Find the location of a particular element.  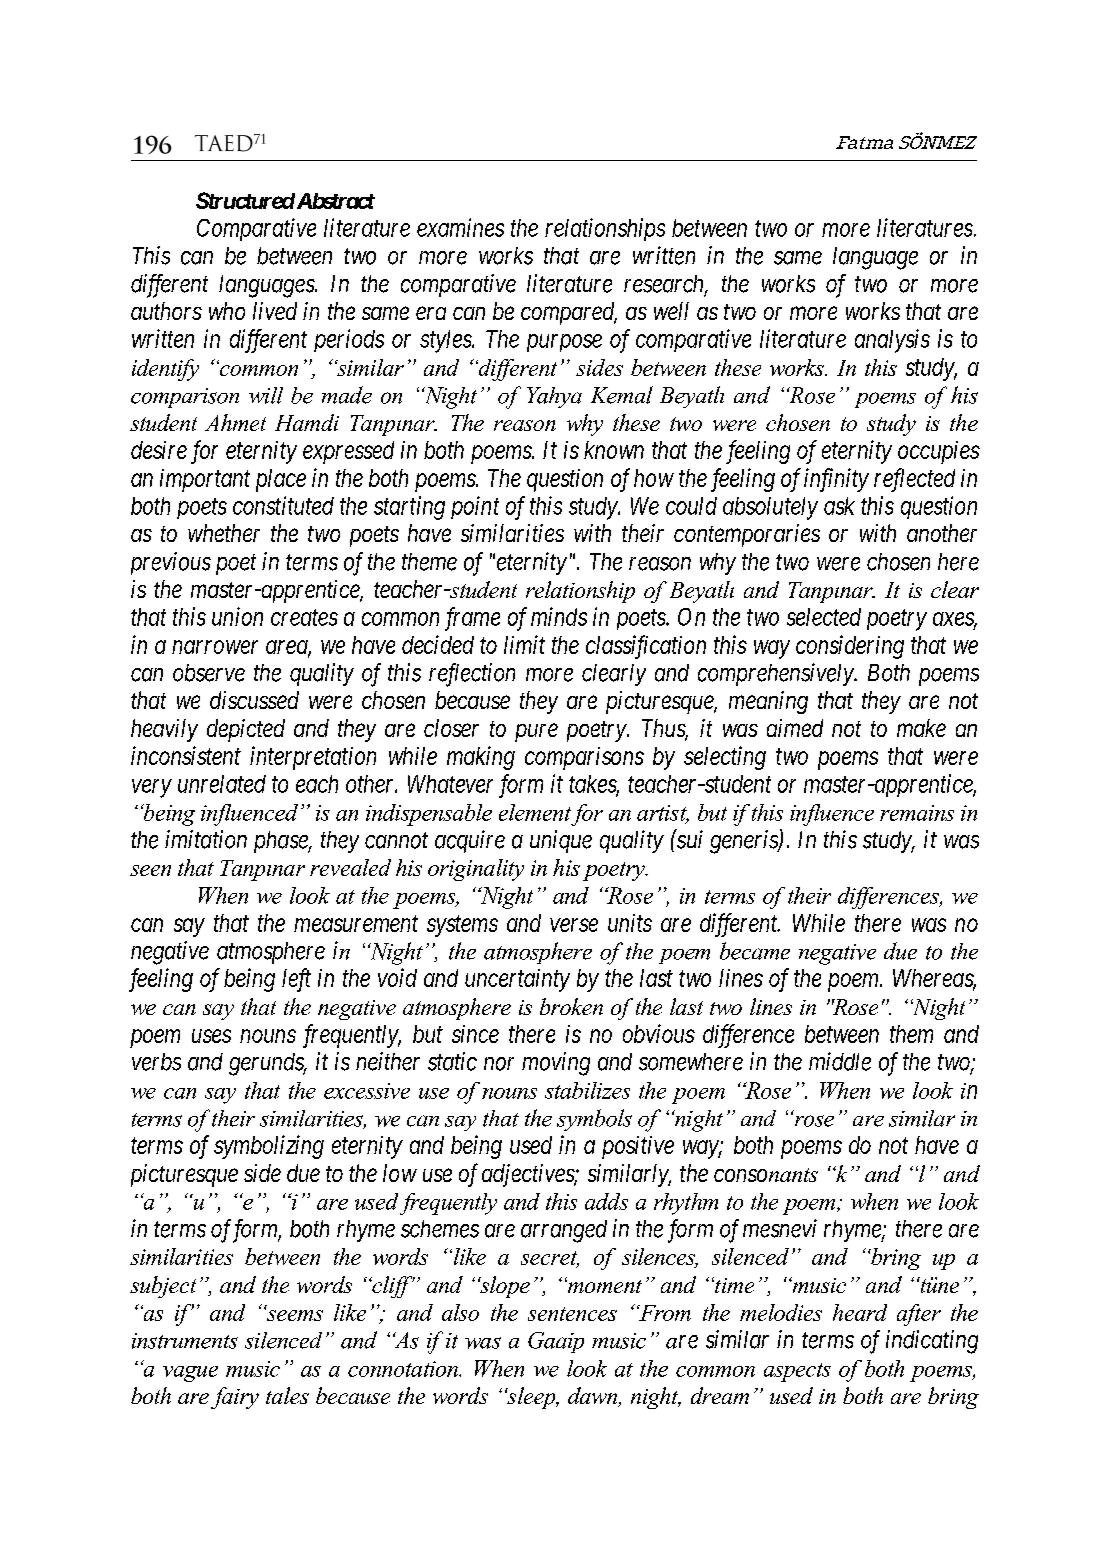

minds is located at coordinates (559, 616).
